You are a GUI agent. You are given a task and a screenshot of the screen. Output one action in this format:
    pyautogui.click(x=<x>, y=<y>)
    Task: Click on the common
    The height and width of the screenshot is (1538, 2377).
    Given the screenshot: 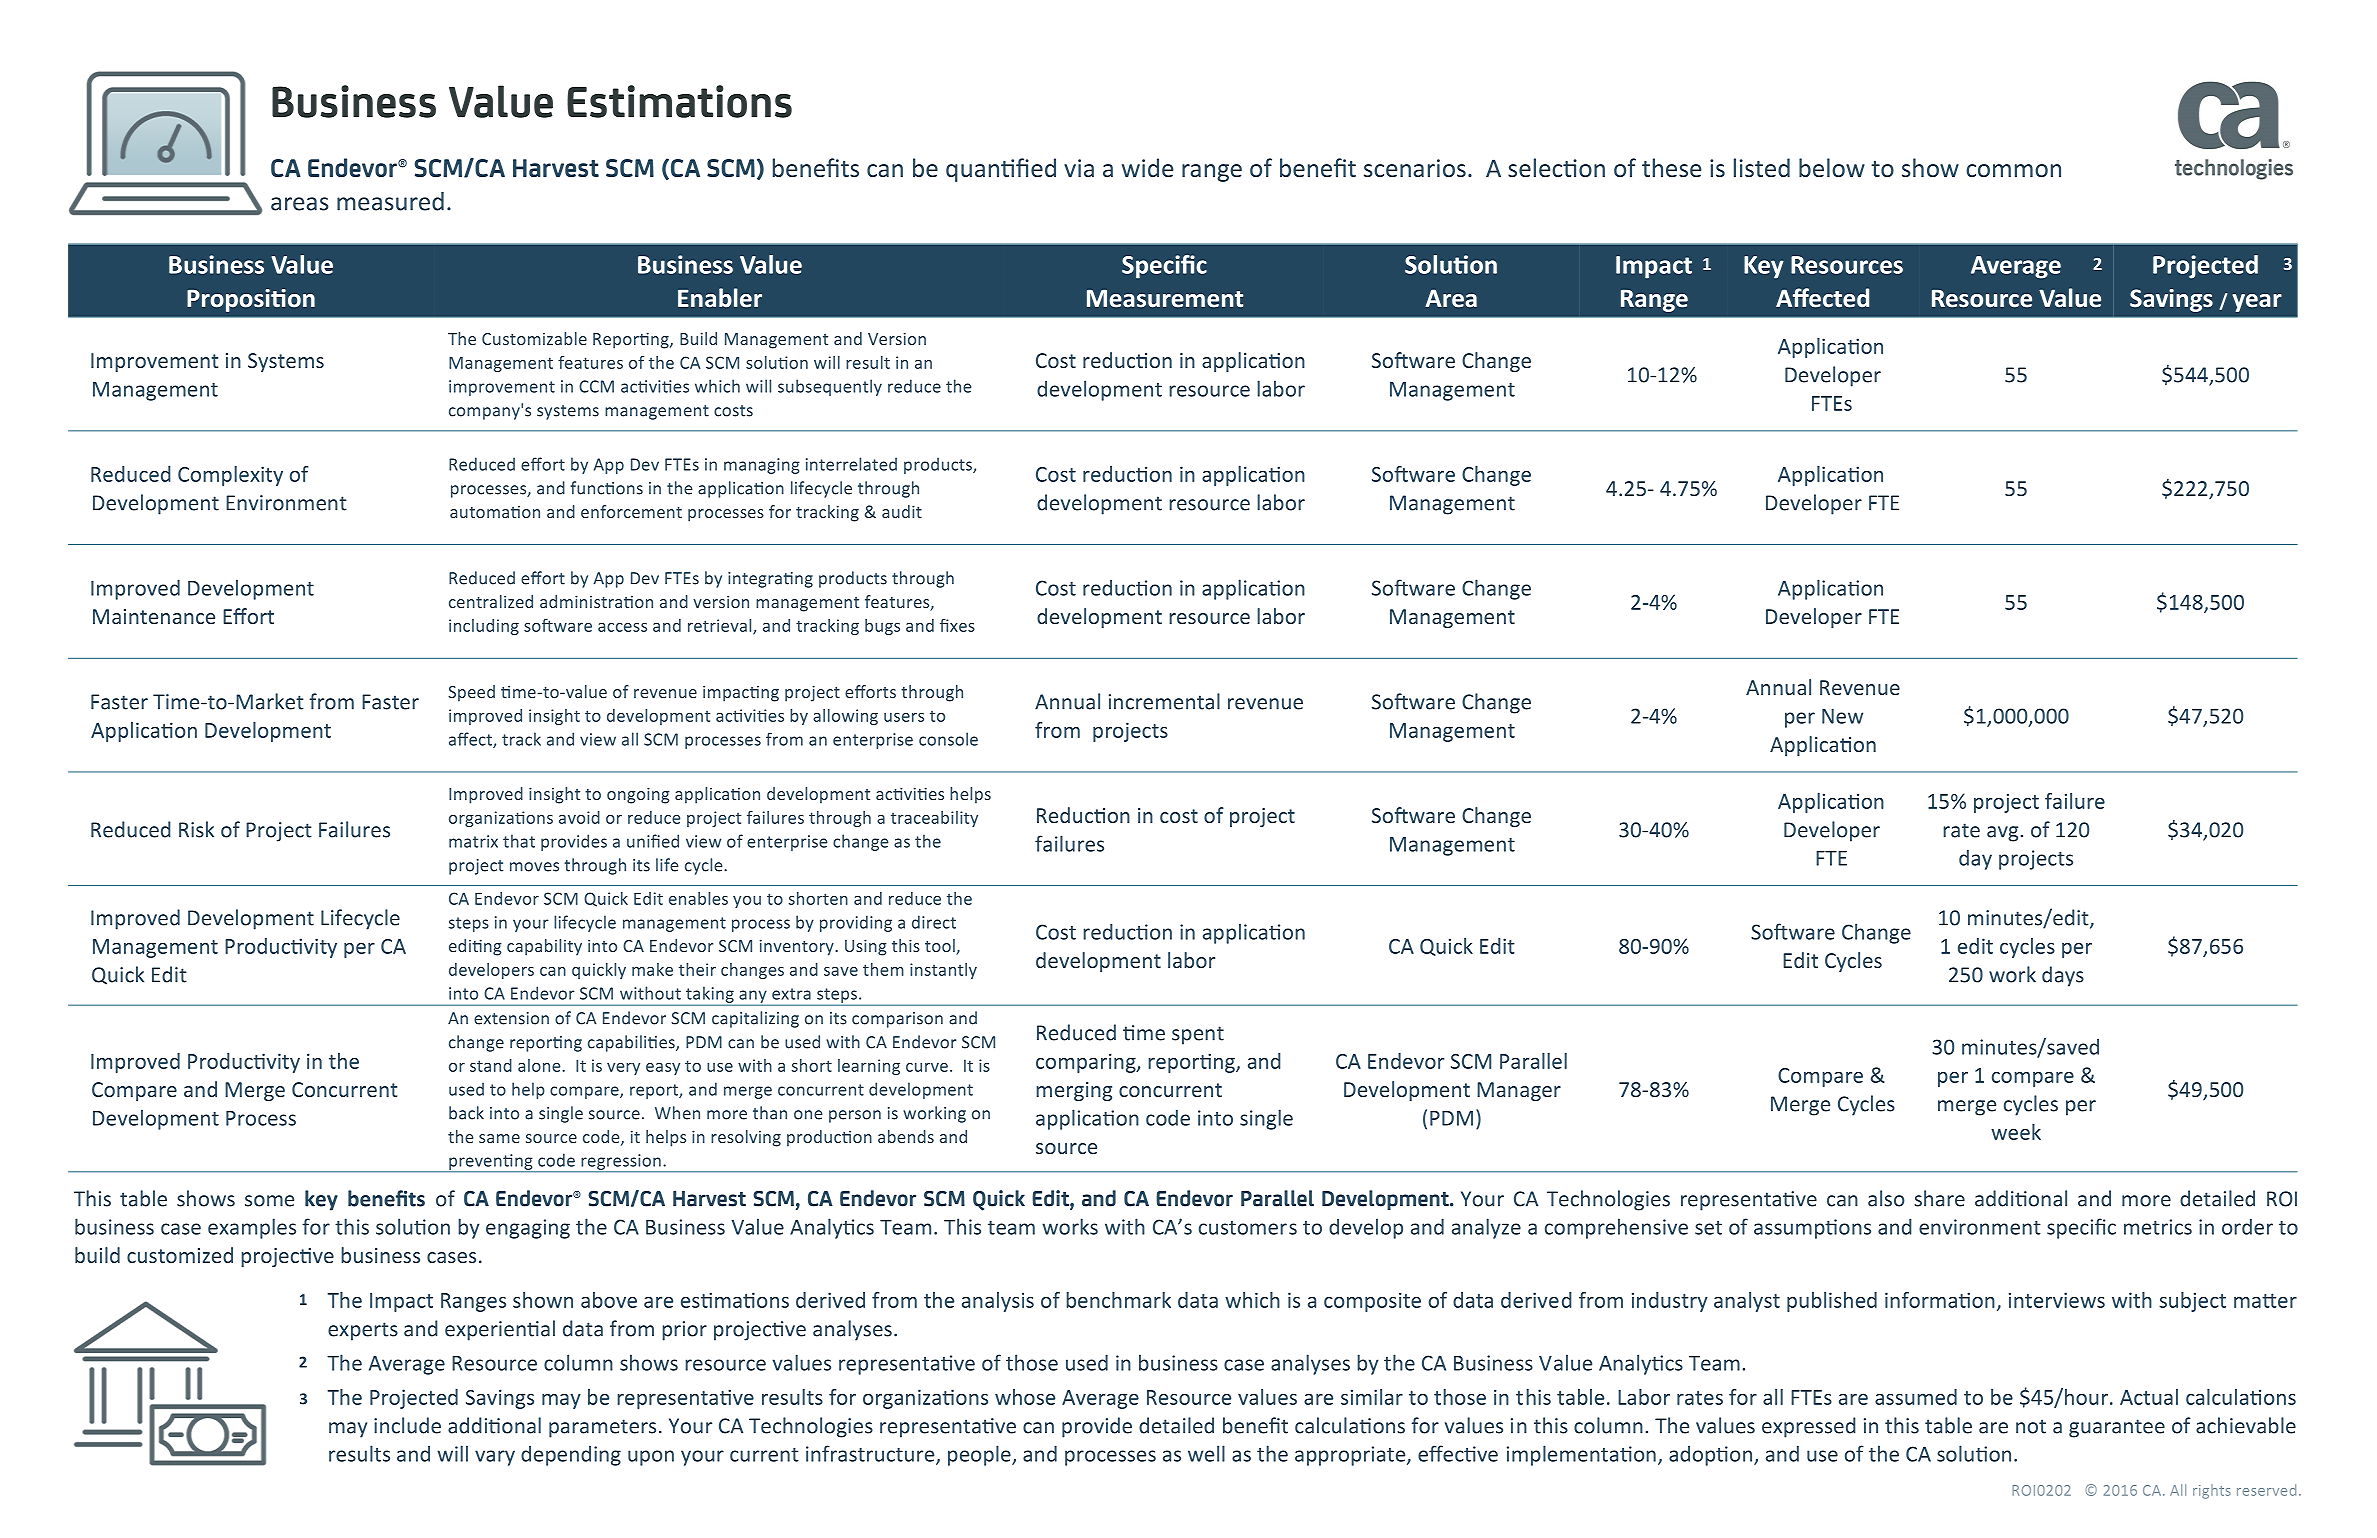 What is the action you would take?
    pyautogui.click(x=2013, y=170)
